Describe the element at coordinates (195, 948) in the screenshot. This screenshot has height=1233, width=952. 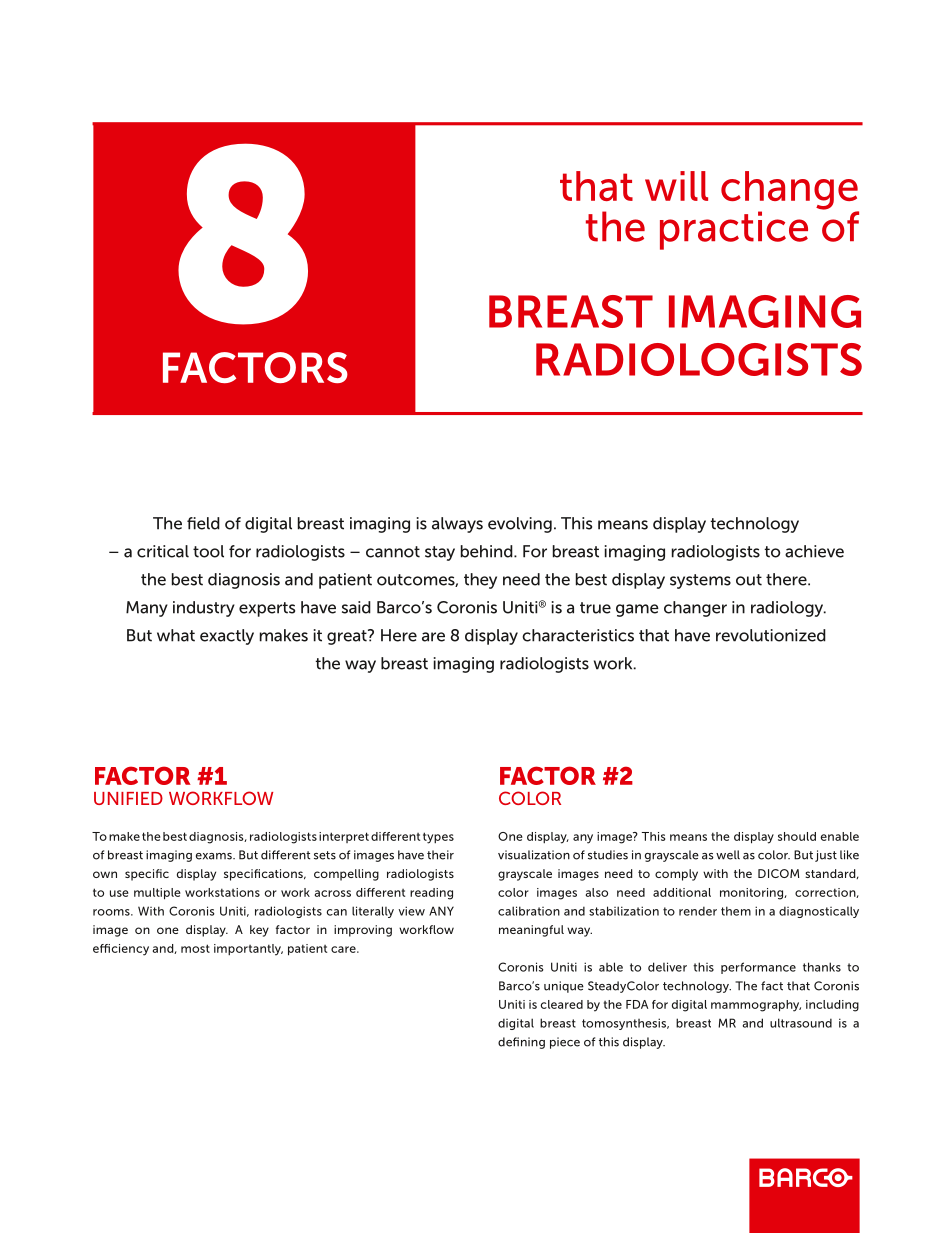
I see `most` at that location.
